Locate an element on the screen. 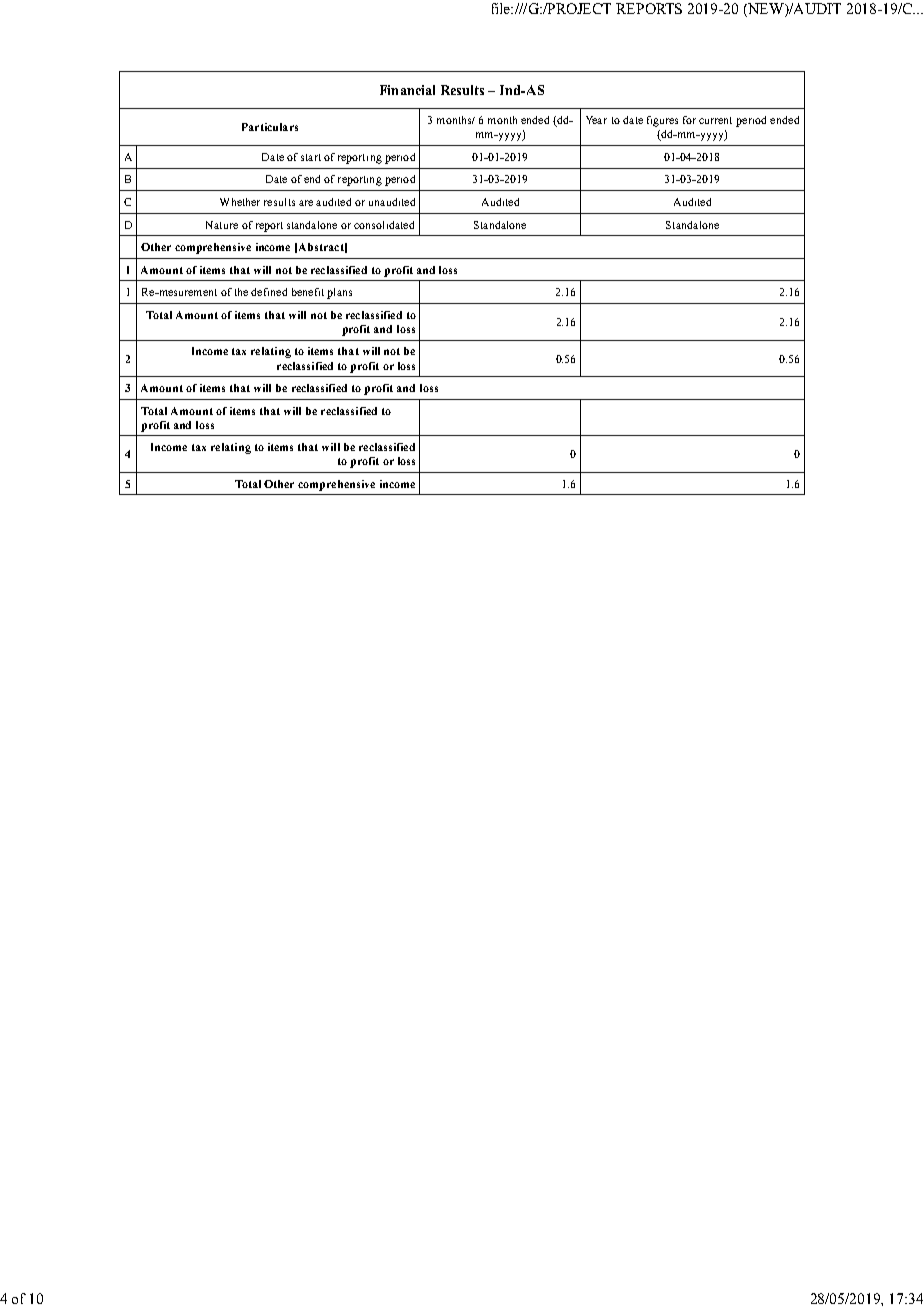  for is located at coordinates (689, 120).
